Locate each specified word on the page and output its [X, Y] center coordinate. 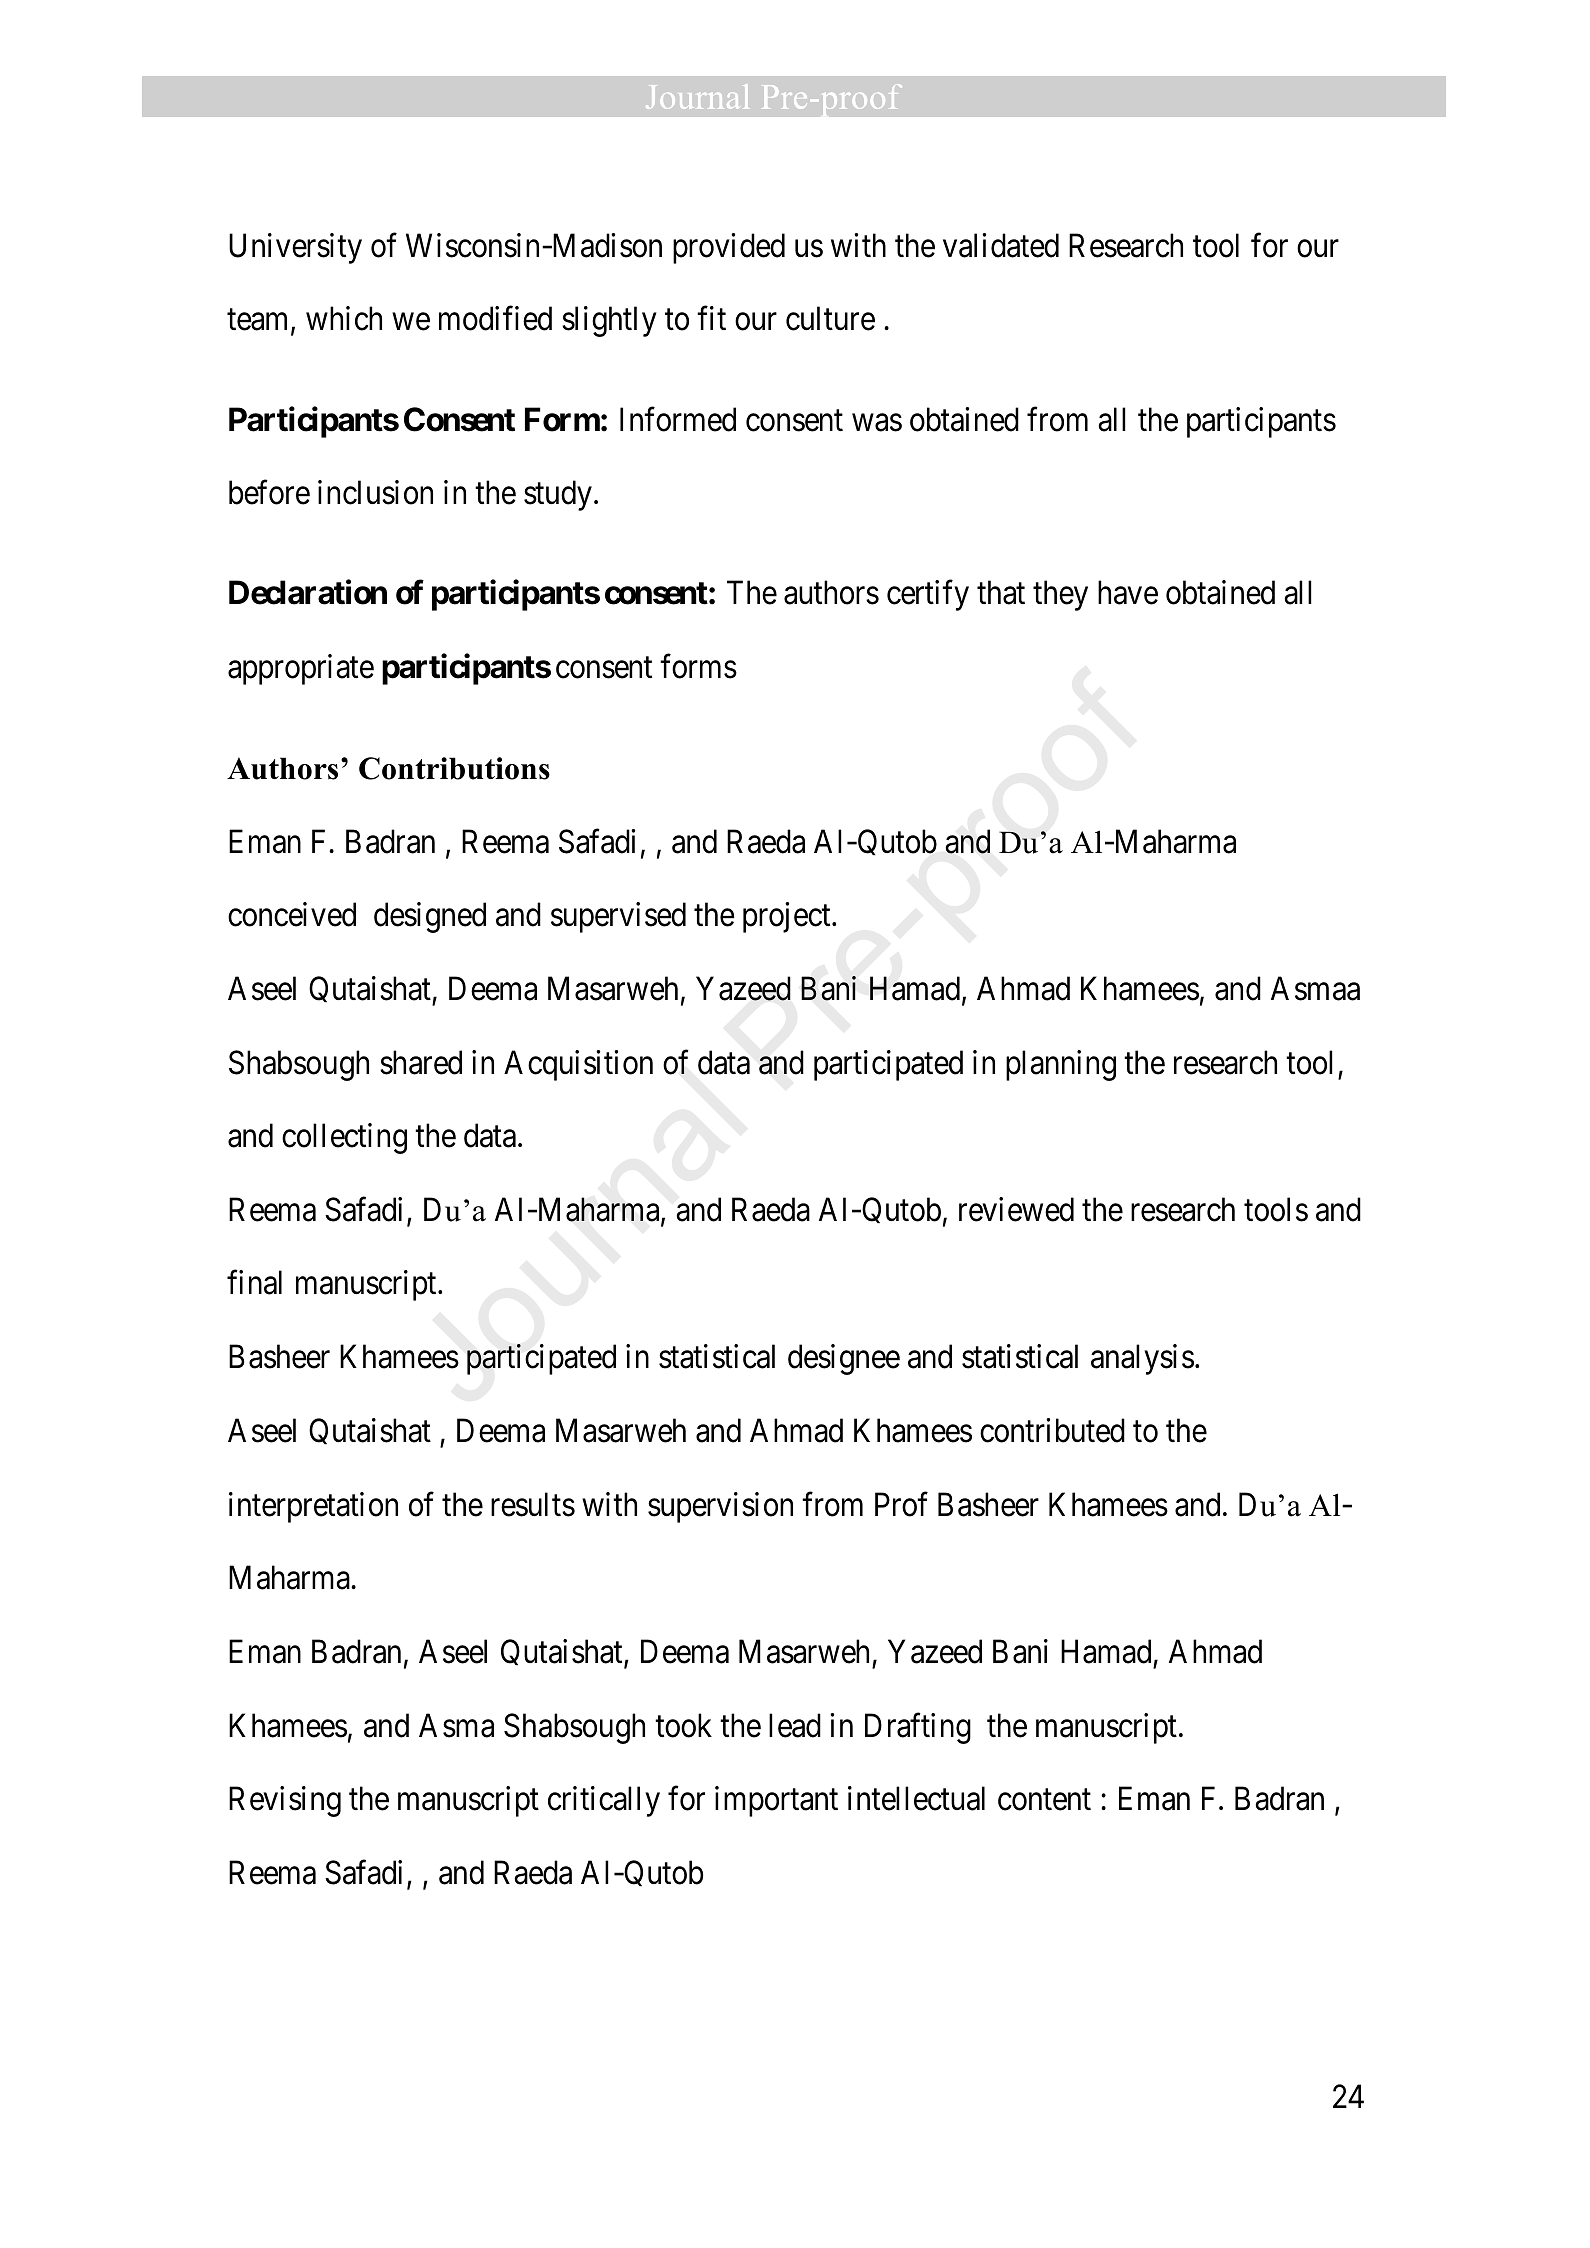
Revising [285, 1802]
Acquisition [578, 1065]
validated [1001, 245]
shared [421, 1062]
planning [1061, 1065]
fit [711, 318]
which [344, 318]
